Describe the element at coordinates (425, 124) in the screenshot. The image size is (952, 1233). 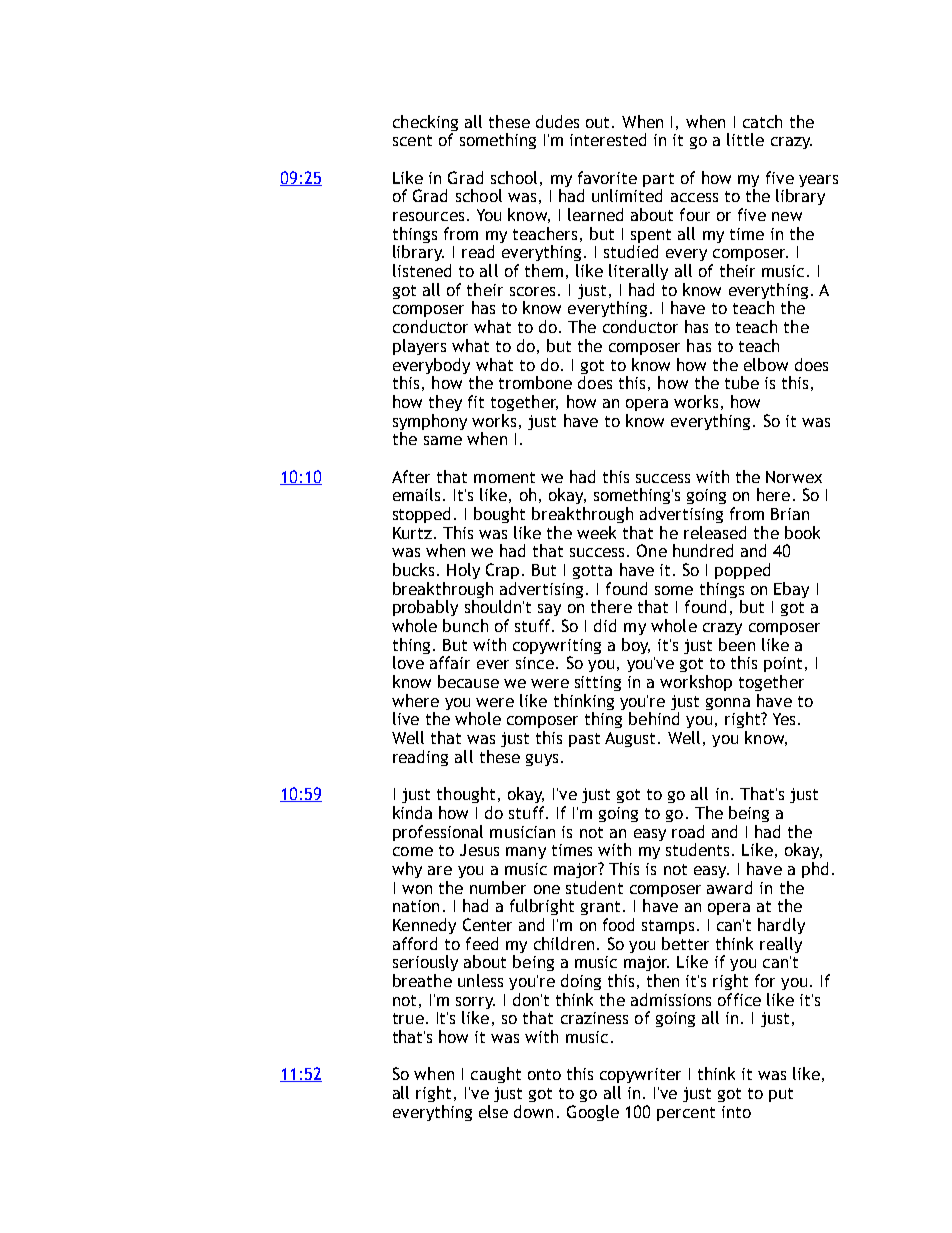
I see `checking` at that location.
